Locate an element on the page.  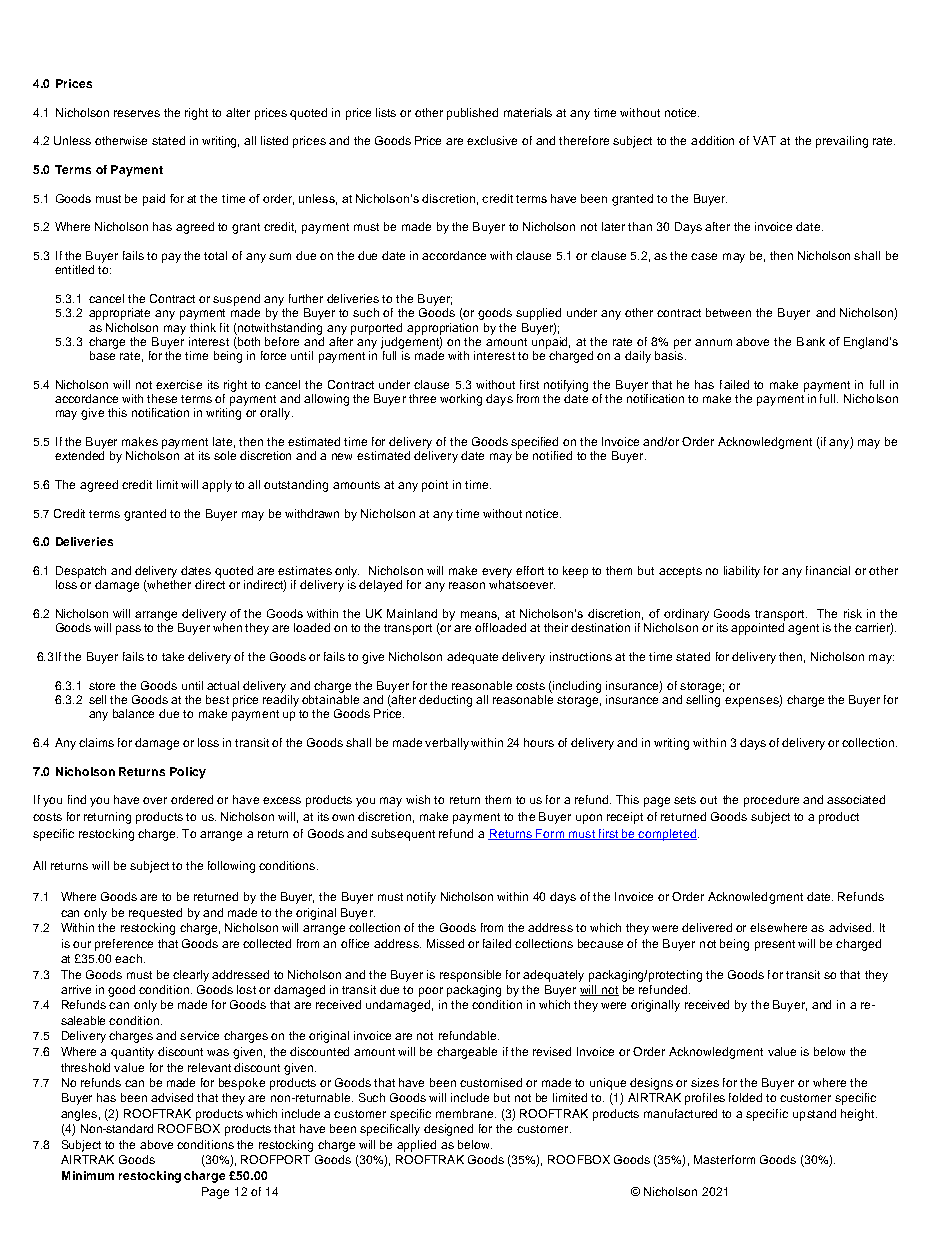
Mainland is located at coordinates (412, 613).
